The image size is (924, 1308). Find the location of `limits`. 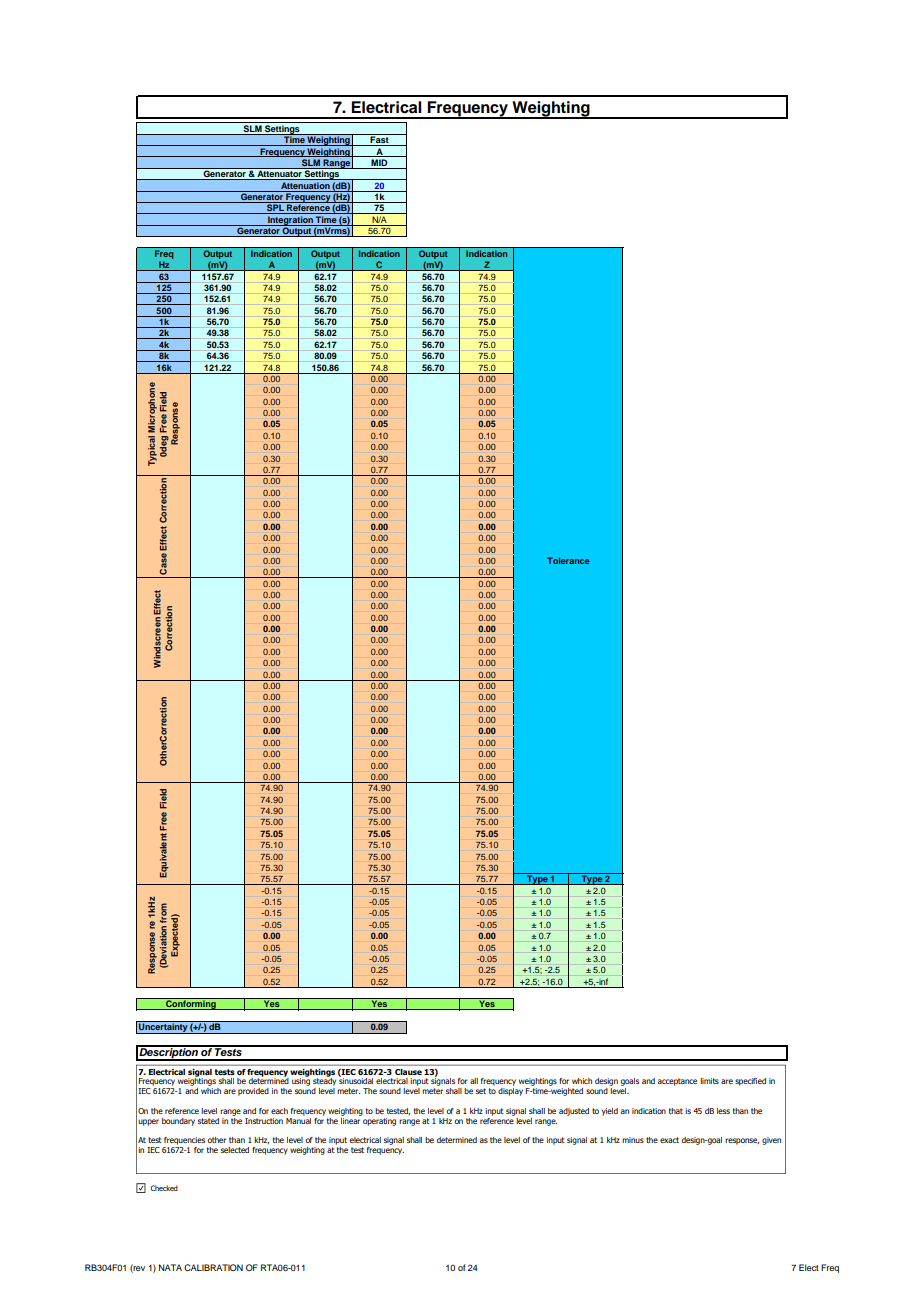

limits is located at coordinates (709, 1081).
